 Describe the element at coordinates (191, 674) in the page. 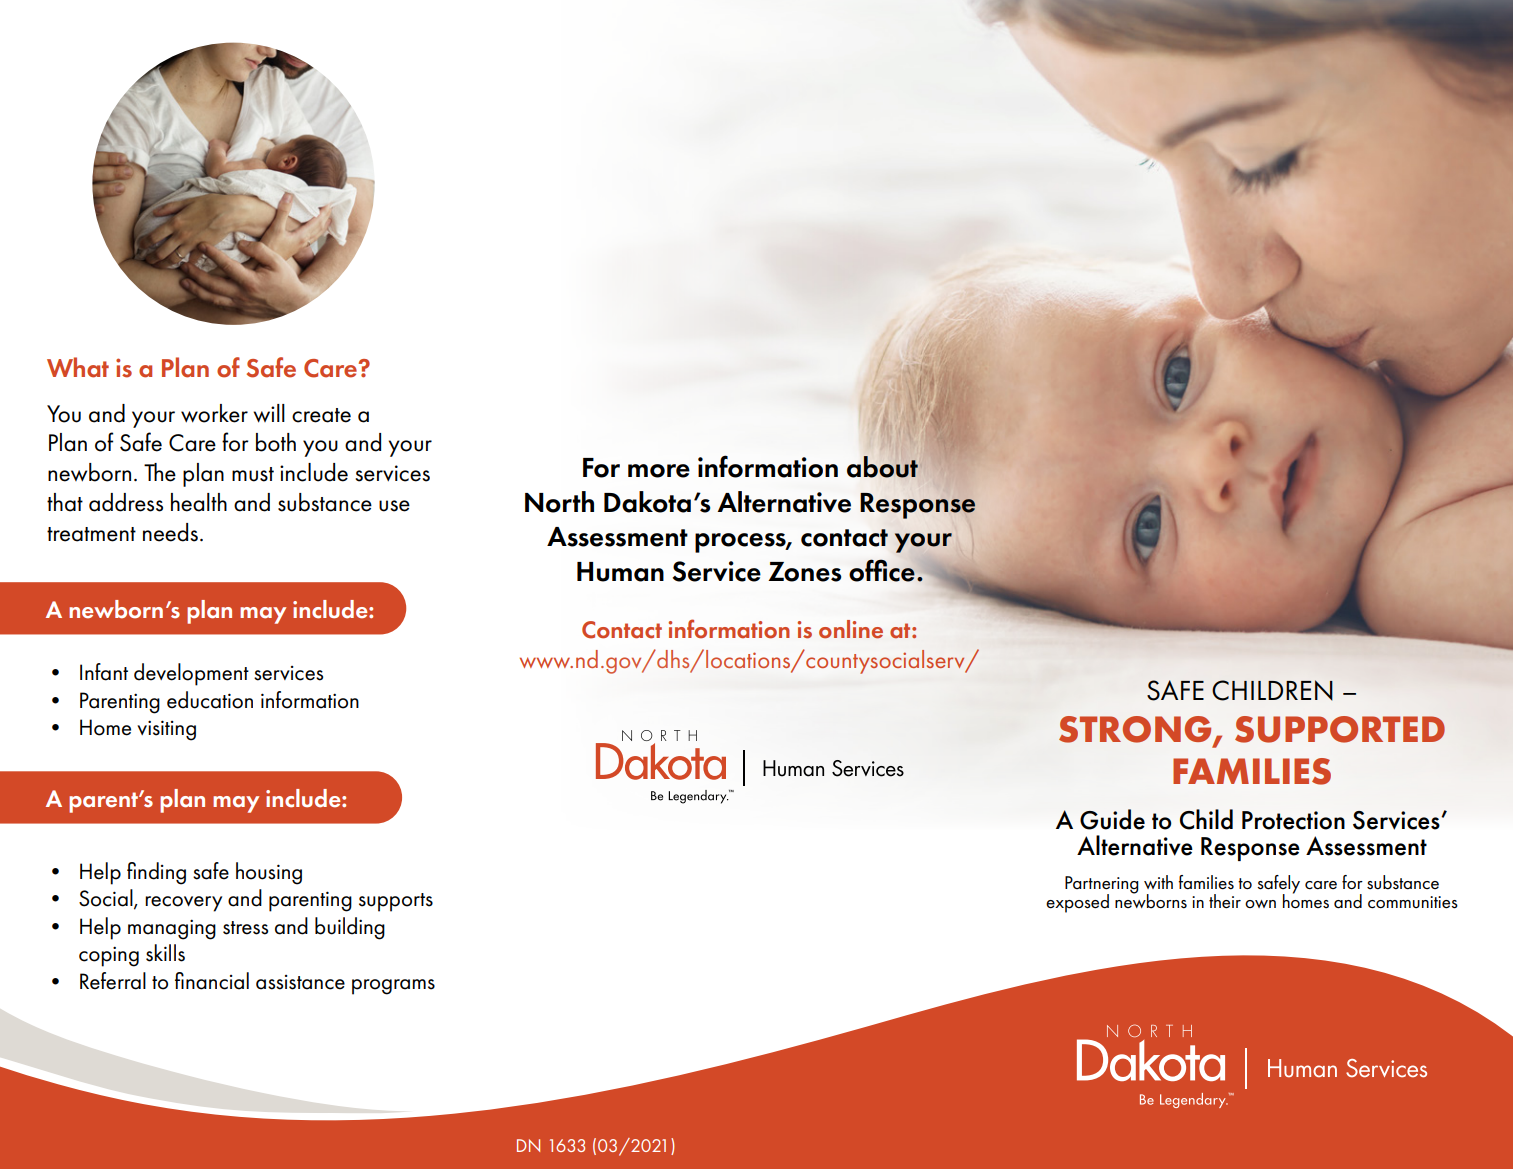

I see `development` at that location.
